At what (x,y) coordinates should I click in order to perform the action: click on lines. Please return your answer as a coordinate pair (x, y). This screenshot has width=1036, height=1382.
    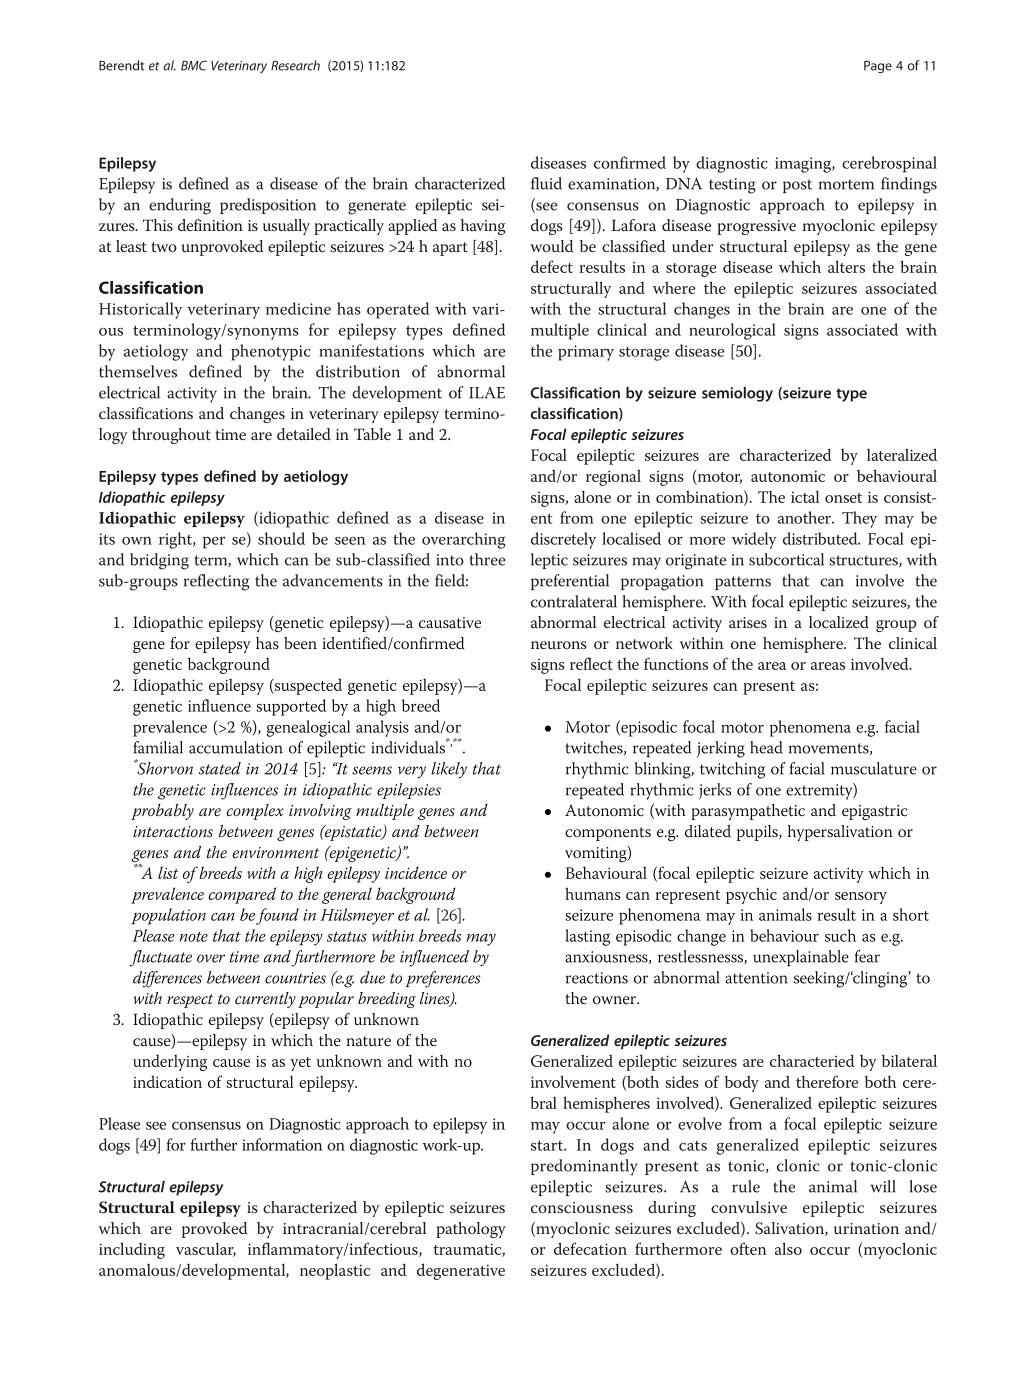
    Looking at the image, I should click on (436, 999).
